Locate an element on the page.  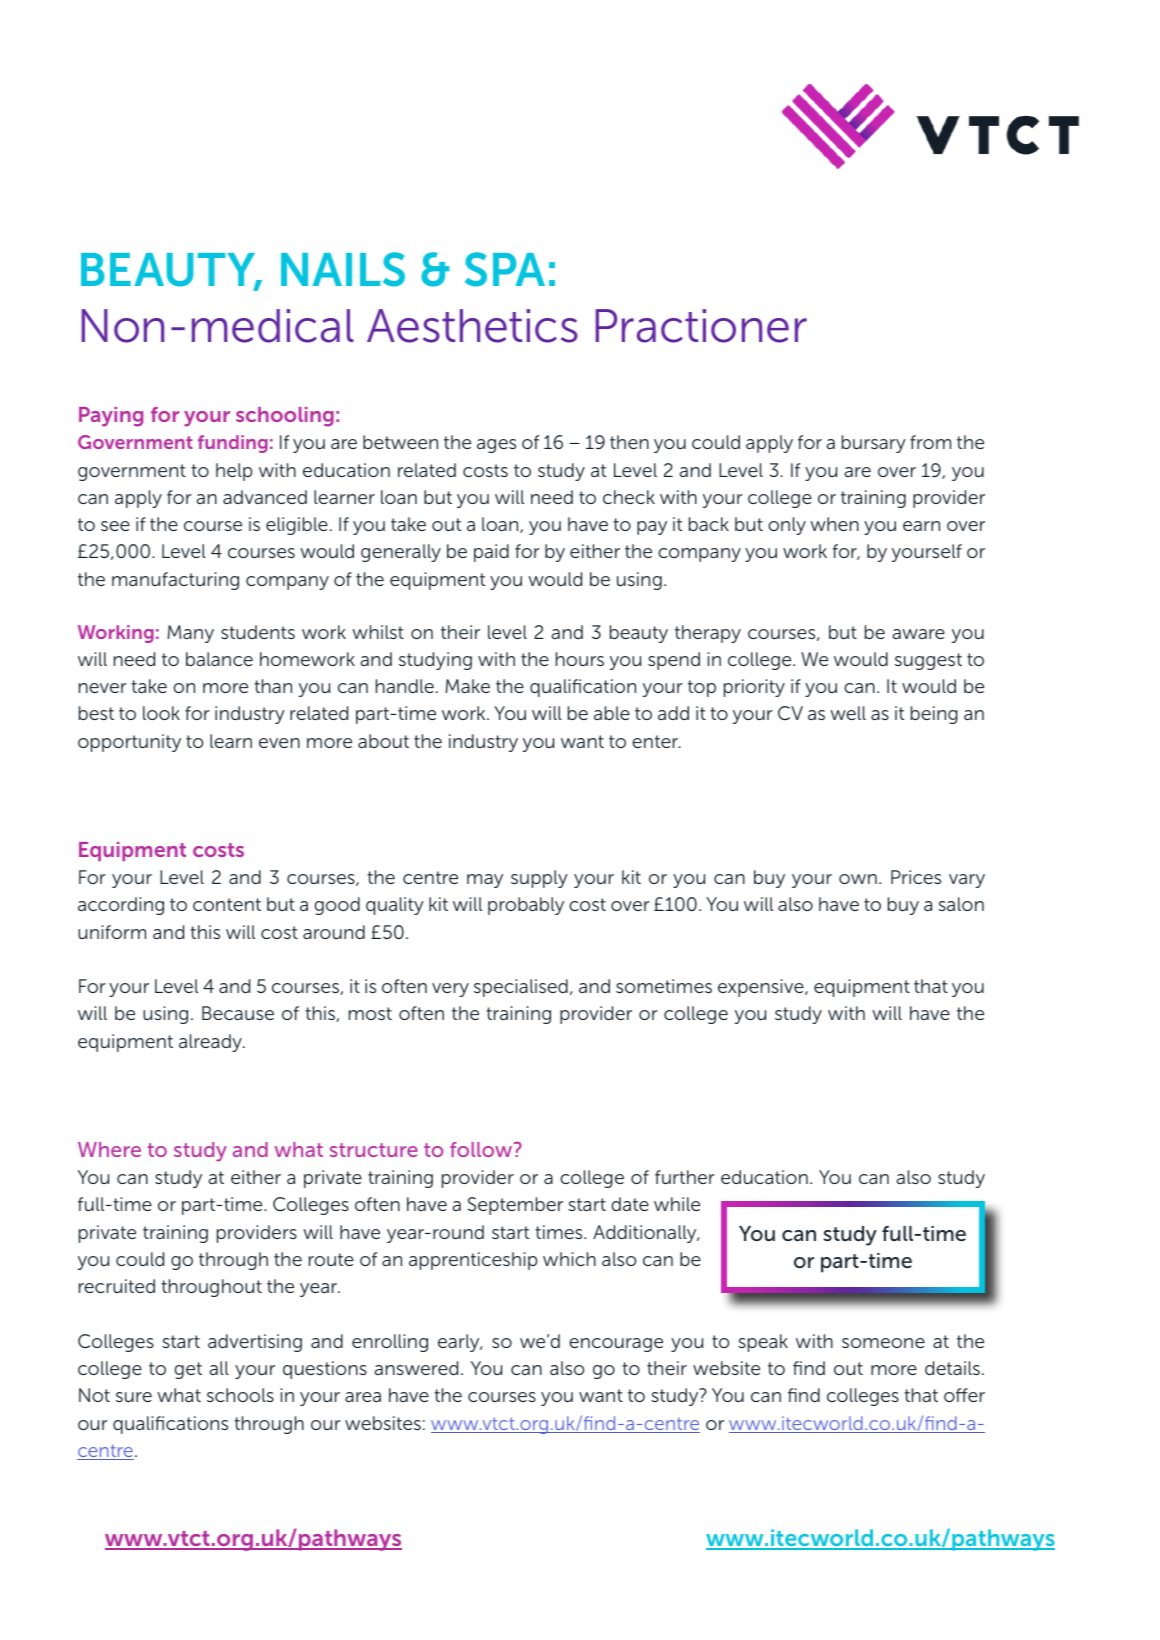
advanced is located at coordinates (265, 497).
